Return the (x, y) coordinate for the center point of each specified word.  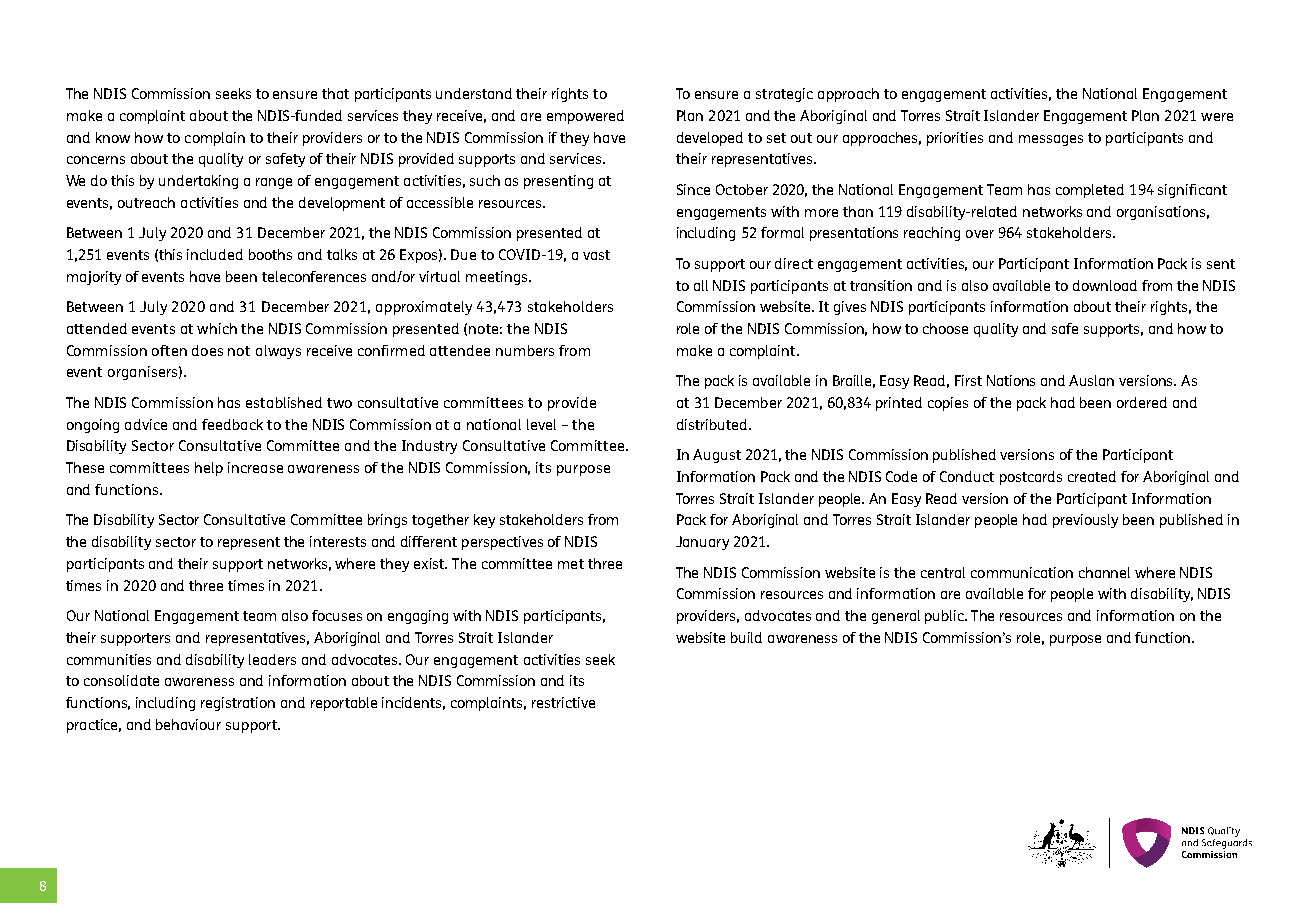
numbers (525, 350)
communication (1022, 572)
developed (710, 139)
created (1092, 476)
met (571, 564)
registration (238, 704)
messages (1051, 140)
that (335, 93)
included (215, 254)
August (717, 456)
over (980, 234)
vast (596, 255)
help (209, 469)
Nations (1011, 380)
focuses (337, 615)
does (207, 350)
